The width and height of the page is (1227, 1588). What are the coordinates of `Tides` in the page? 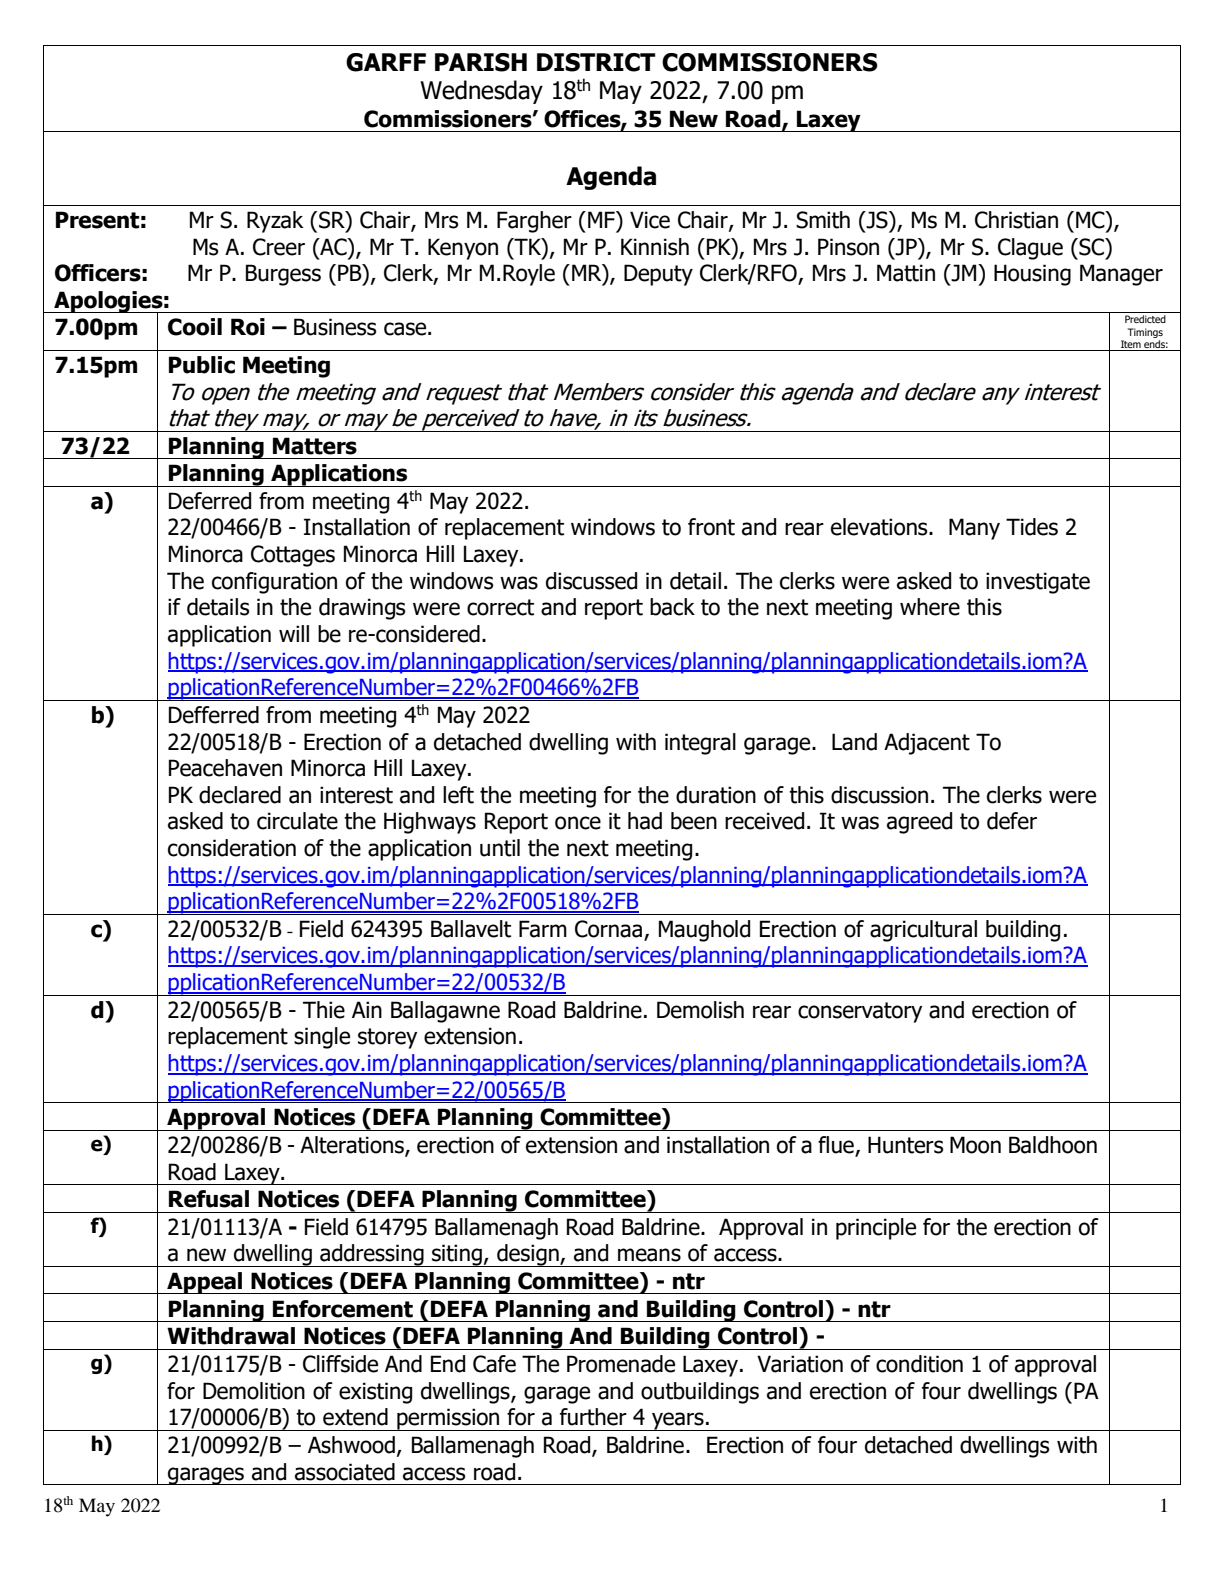 It's located at (1032, 527).
